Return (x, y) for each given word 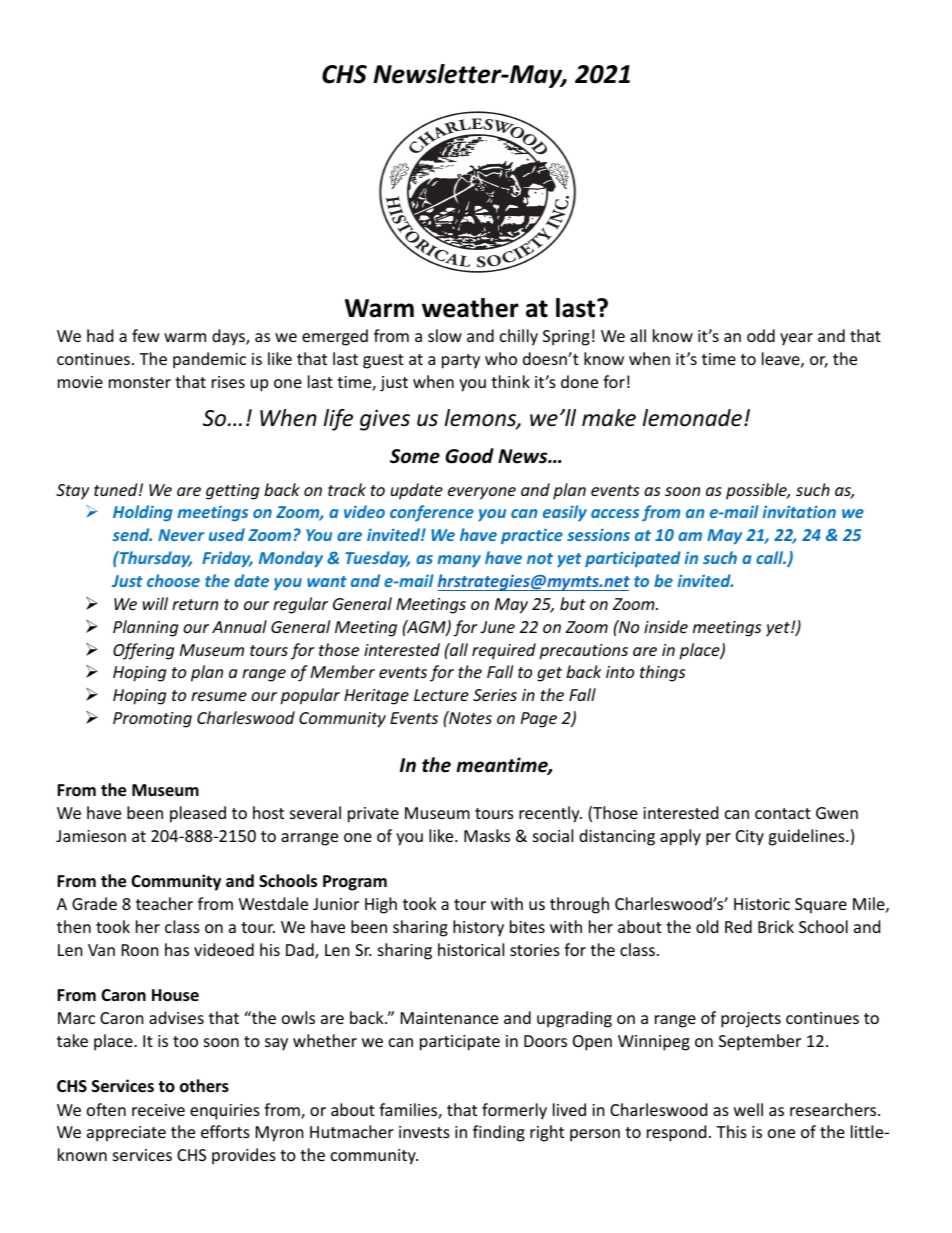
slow (445, 335)
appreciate (126, 1134)
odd (761, 335)
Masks (487, 835)
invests (424, 1132)
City (750, 838)
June (497, 627)
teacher (164, 903)
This (731, 1131)
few (146, 335)
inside (666, 626)
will (155, 603)
